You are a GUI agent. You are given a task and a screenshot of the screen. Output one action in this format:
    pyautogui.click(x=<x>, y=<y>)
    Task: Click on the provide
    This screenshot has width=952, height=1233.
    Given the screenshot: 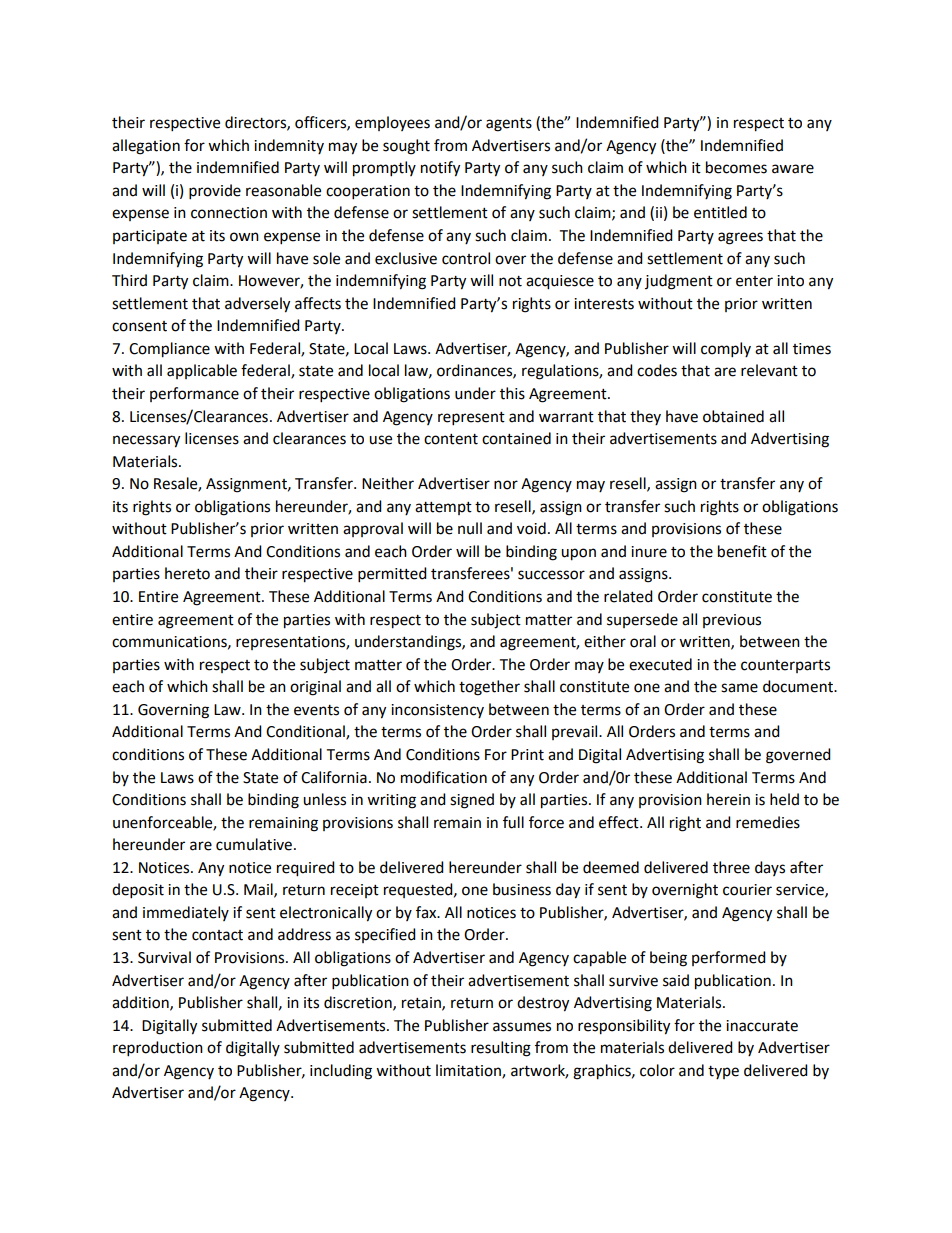 What is the action you would take?
    pyautogui.click(x=215, y=192)
